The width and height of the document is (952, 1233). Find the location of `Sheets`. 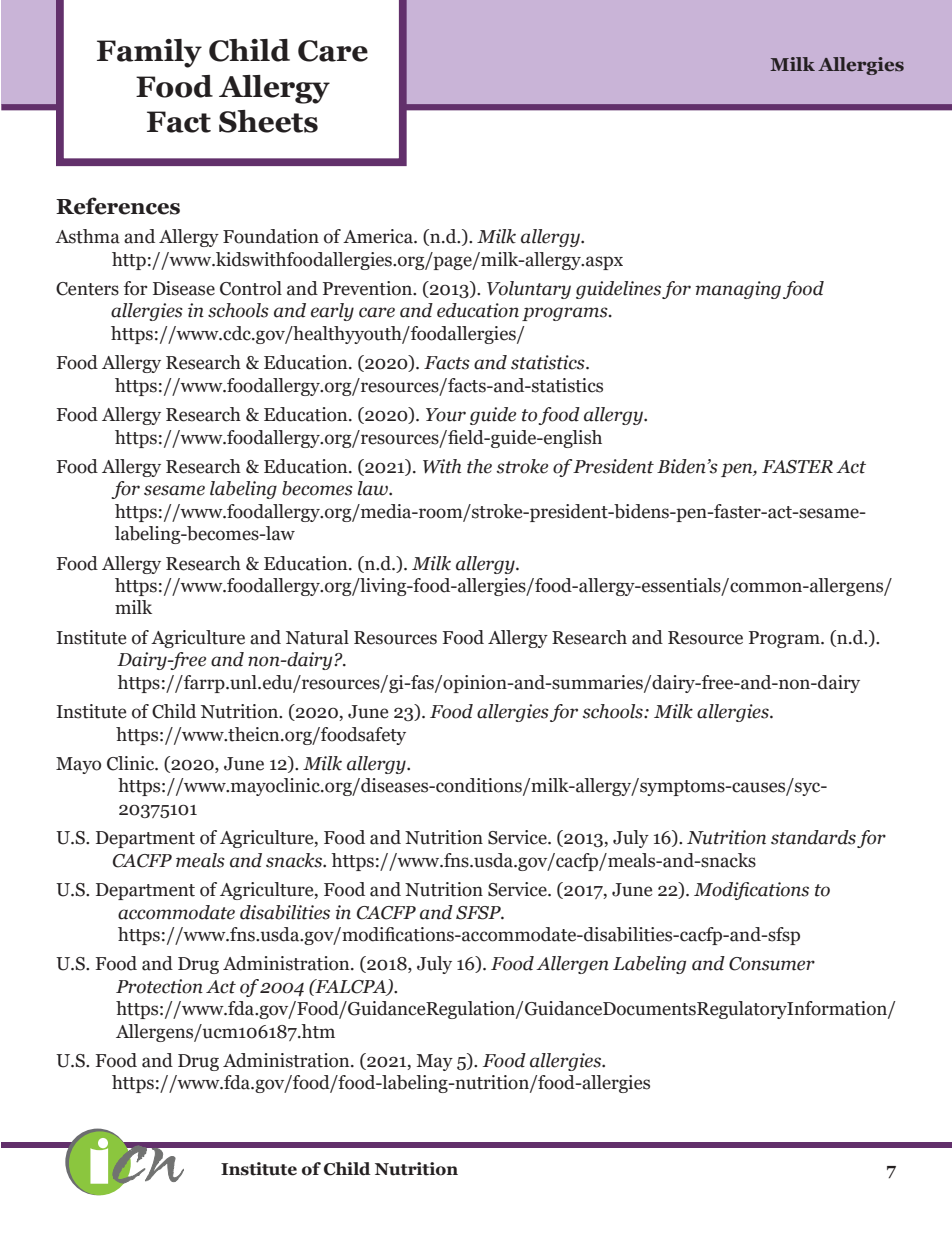

Sheets is located at coordinates (268, 121).
